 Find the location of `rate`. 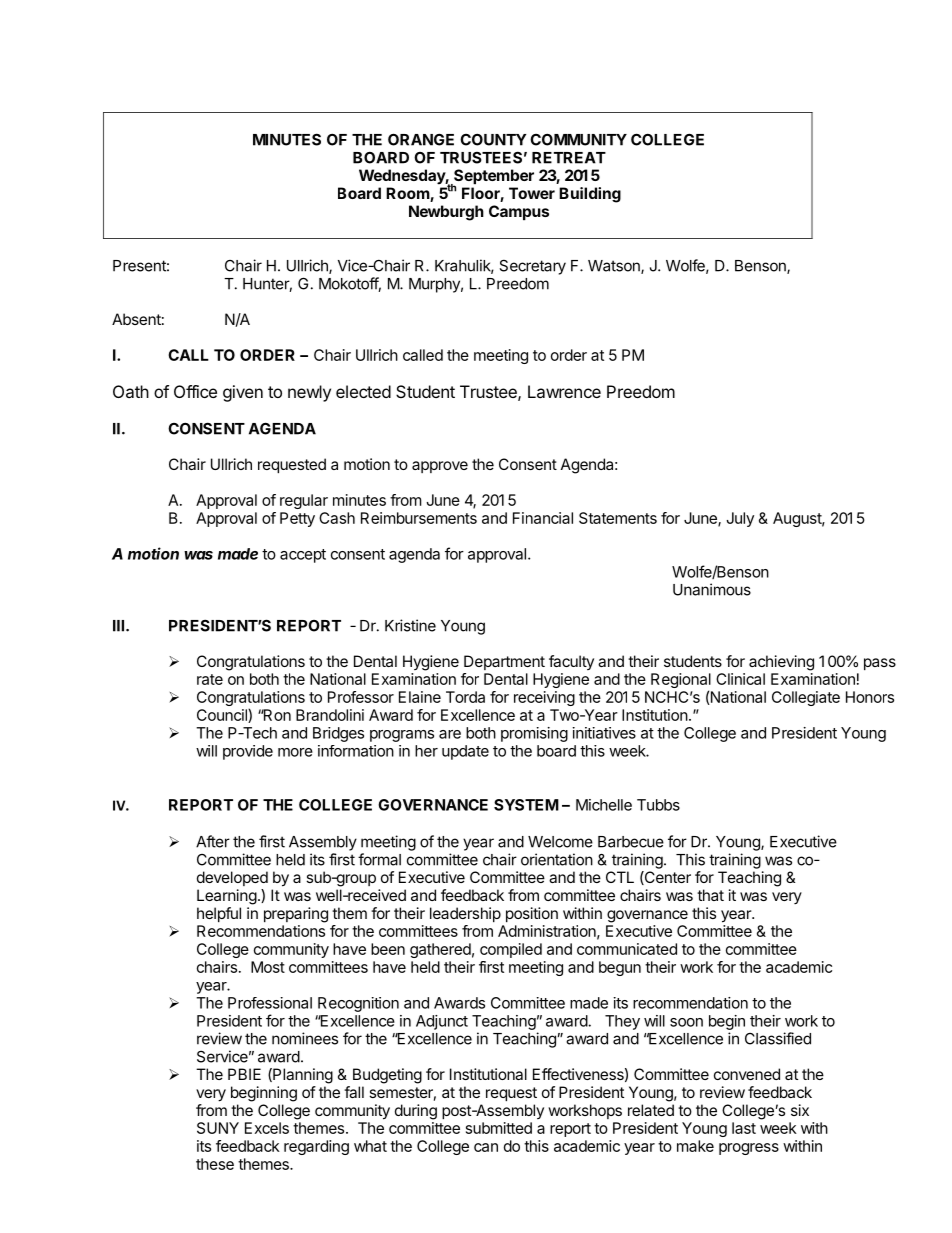

rate is located at coordinates (210, 679).
